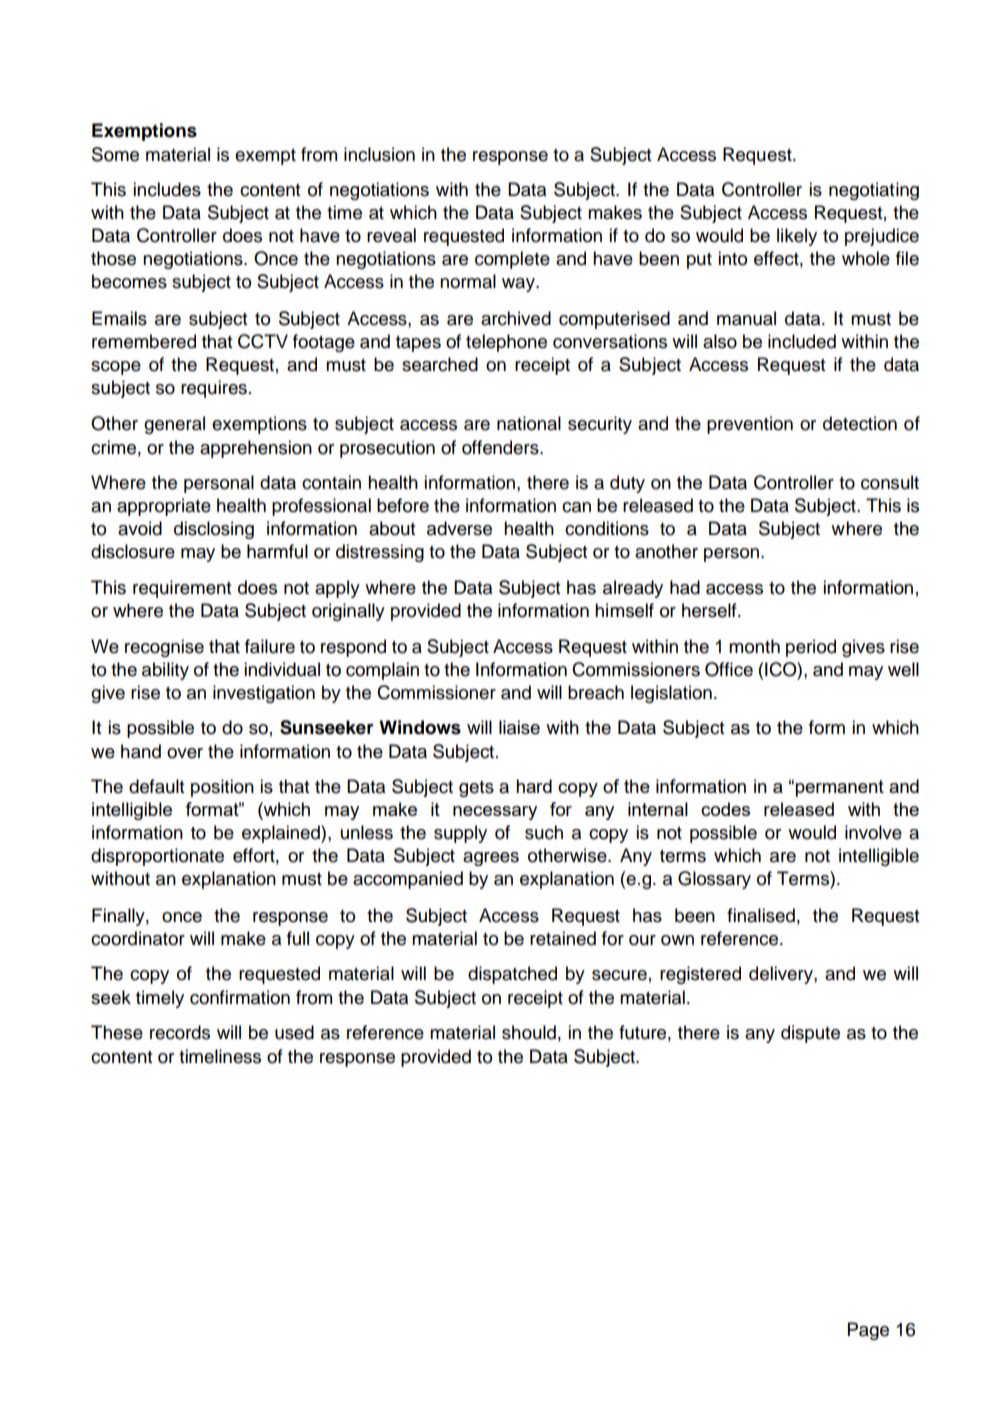 The image size is (1008, 1423). What do you see at coordinates (519, 727) in the screenshot?
I see `liaise` at bounding box center [519, 727].
